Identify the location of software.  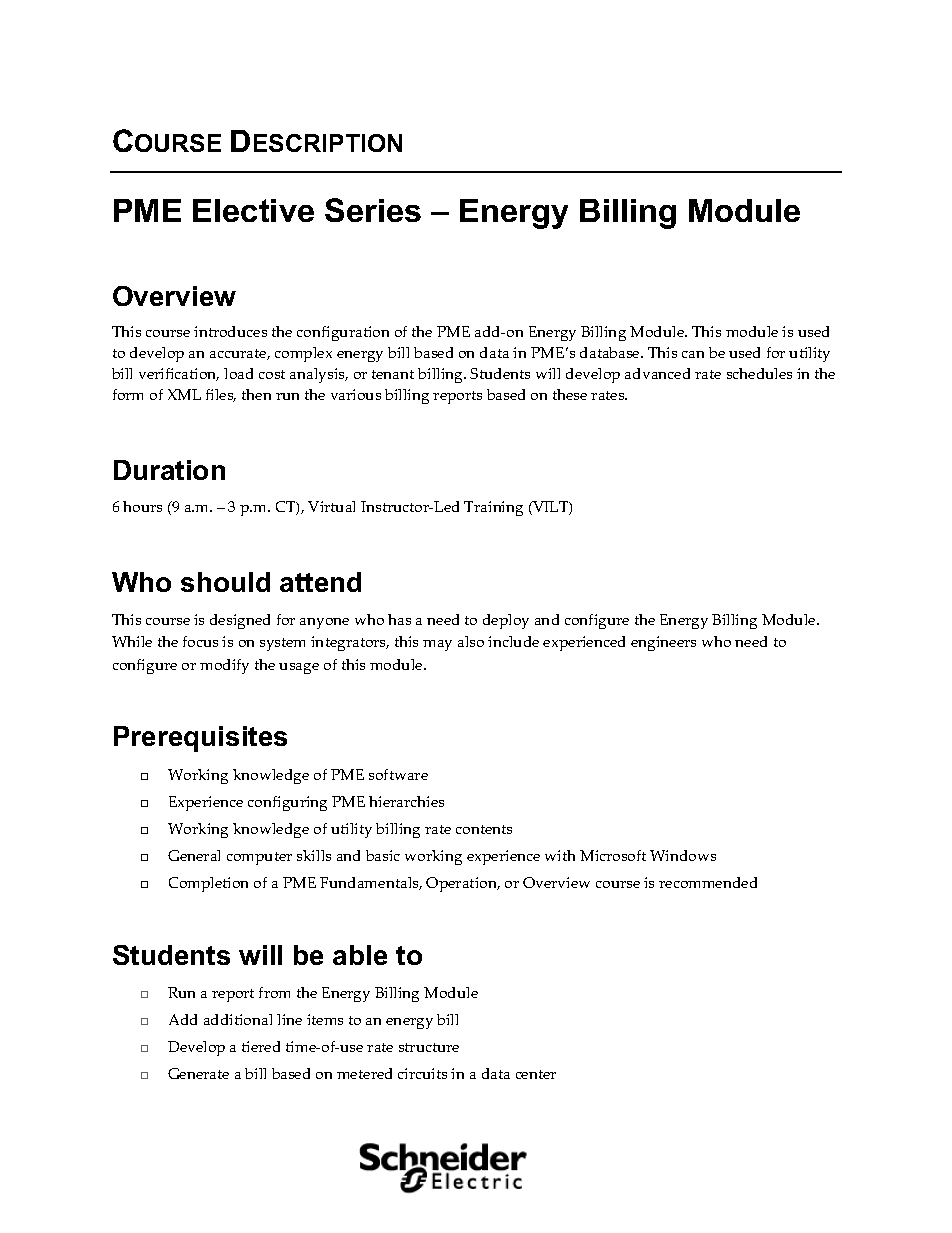
(398, 774).
